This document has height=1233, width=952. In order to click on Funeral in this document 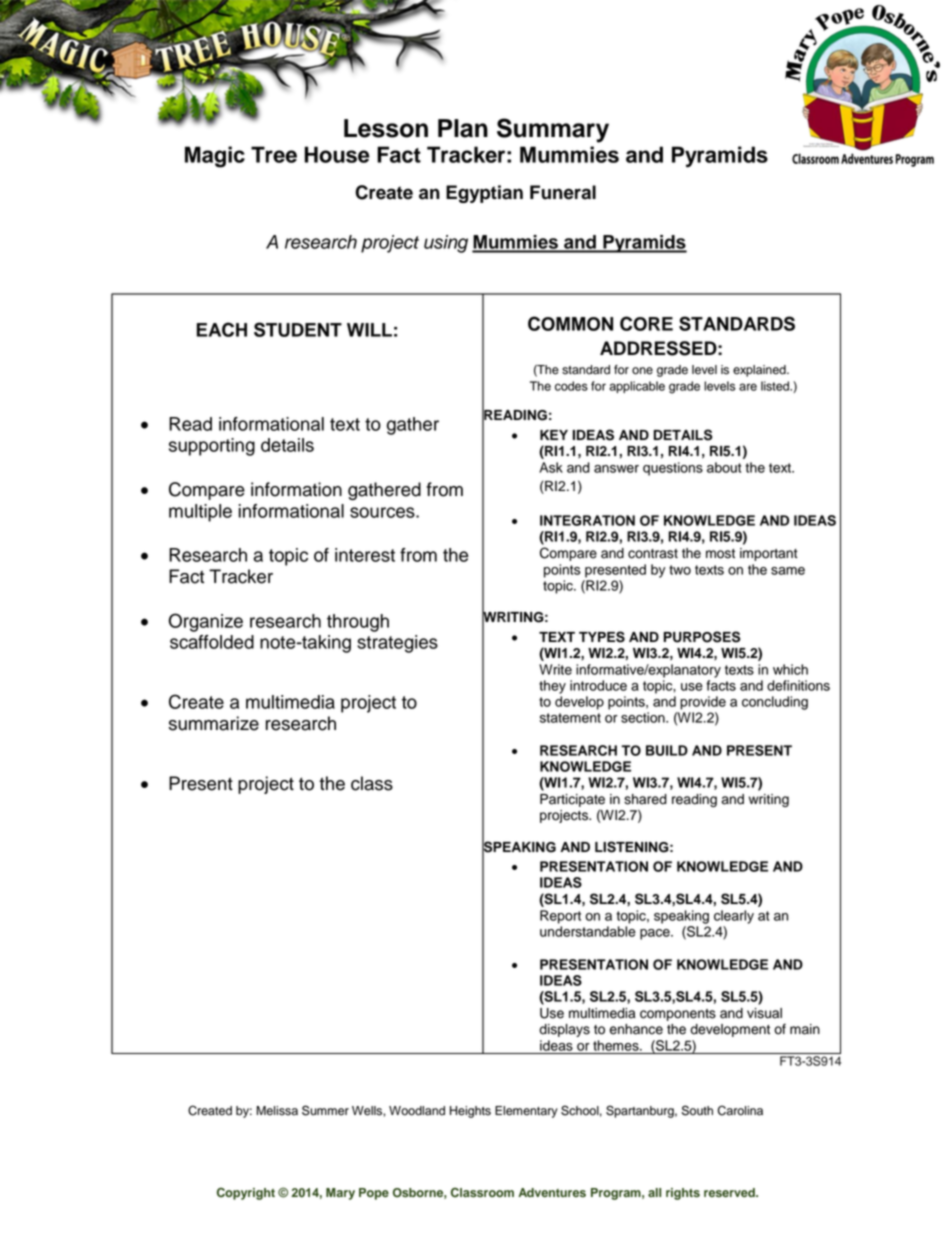, I will do `click(563, 192)`.
